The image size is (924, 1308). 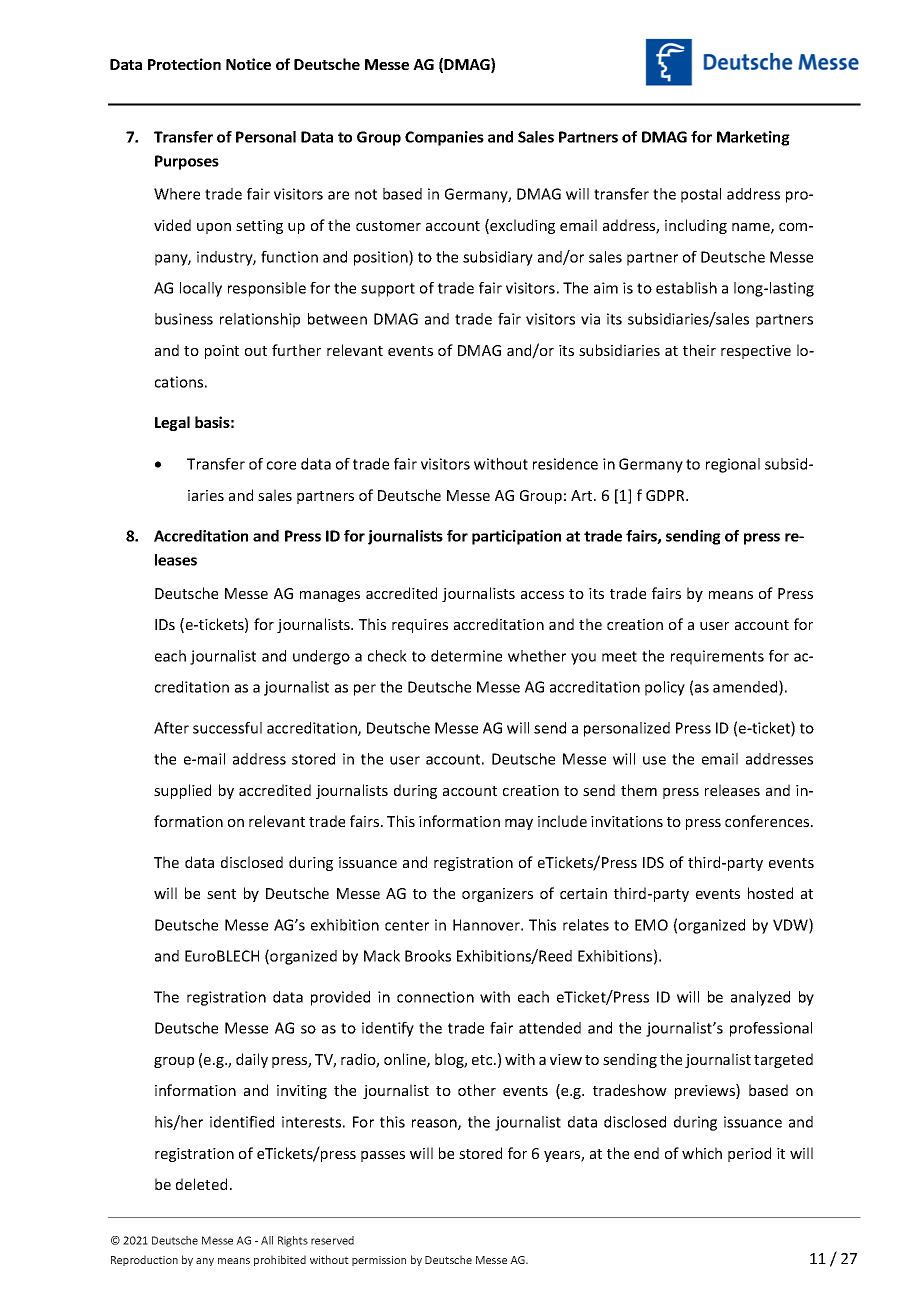 What do you see at coordinates (651, 925) in the screenshot?
I see `EMO` at bounding box center [651, 925].
